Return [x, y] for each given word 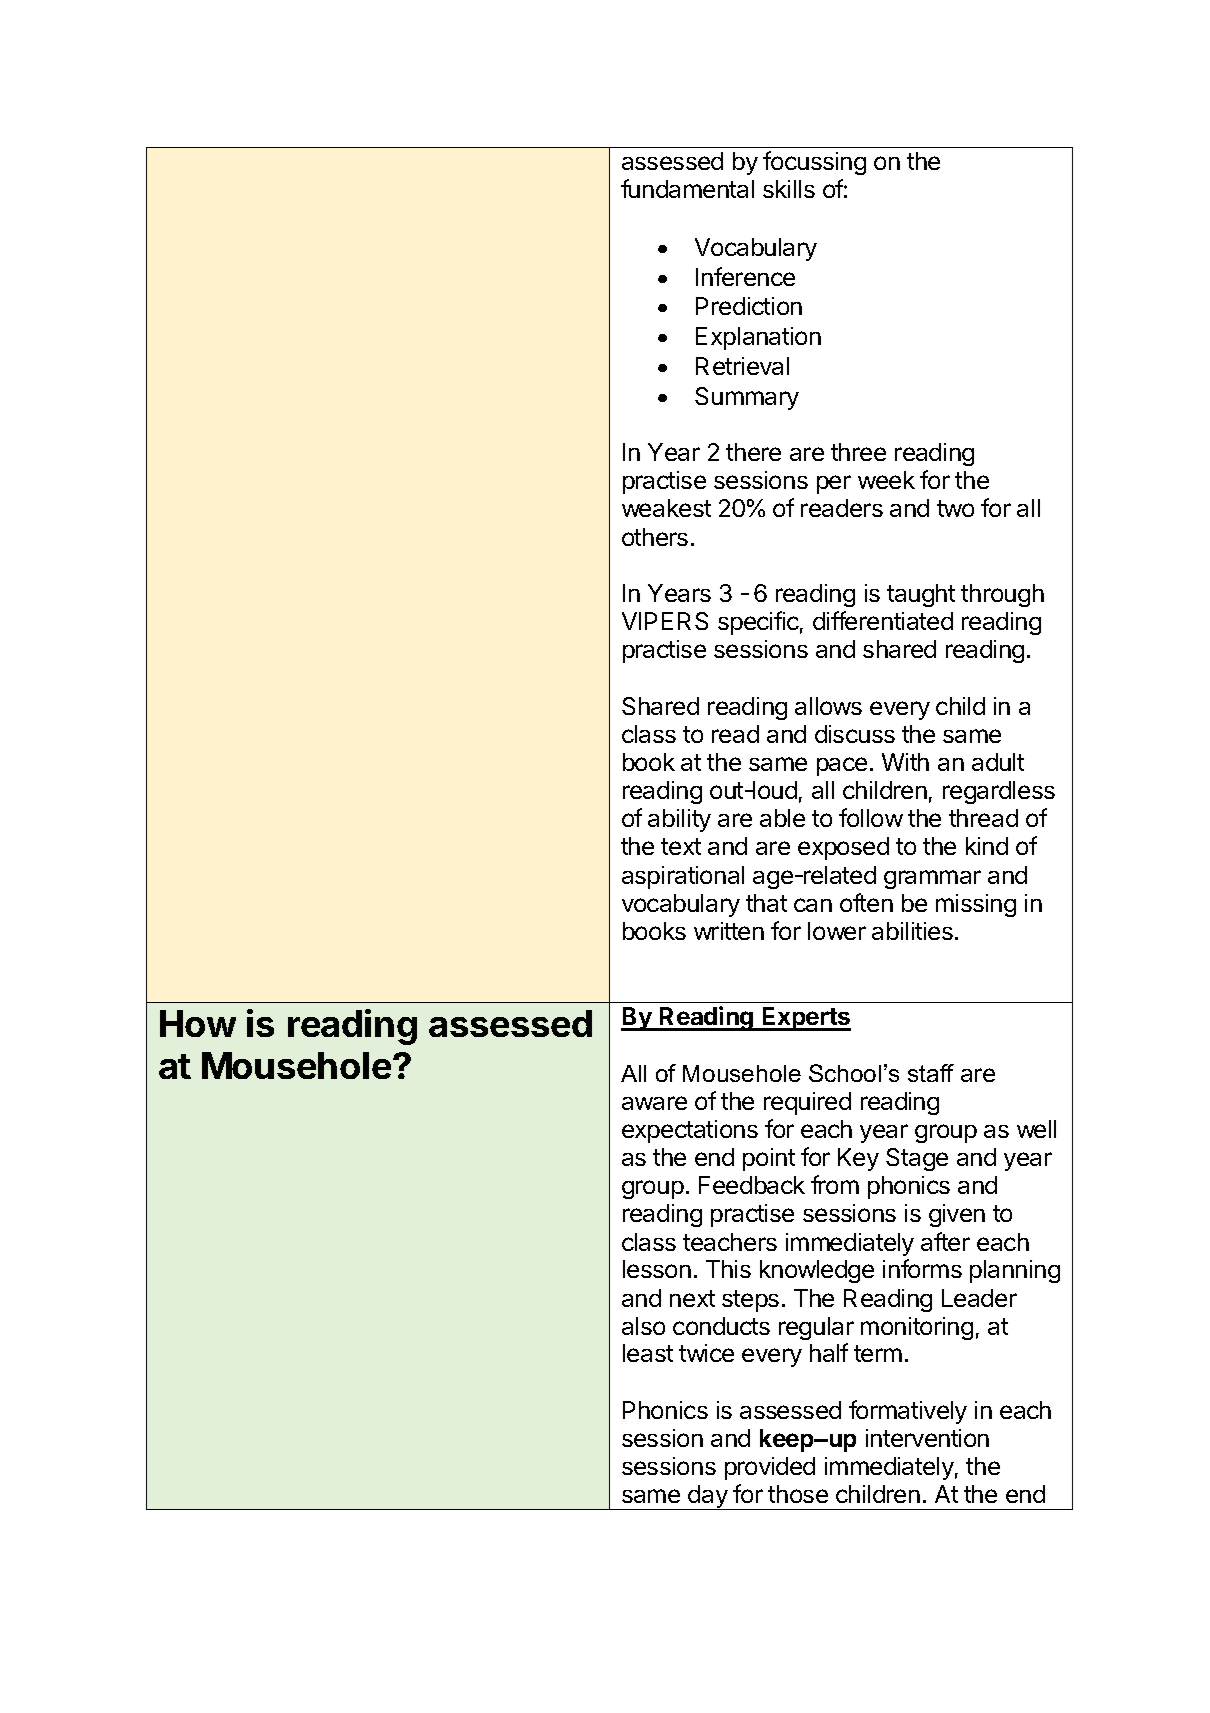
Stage [917, 1159]
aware [654, 1103]
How [198, 1023]
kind [987, 846]
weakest [666, 508]
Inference [745, 276]
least [648, 1353]
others [655, 537]
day [707, 1497]
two [955, 508]
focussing [814, 163]
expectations [690, 1131]
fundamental [687, 188]
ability [679, 820]
